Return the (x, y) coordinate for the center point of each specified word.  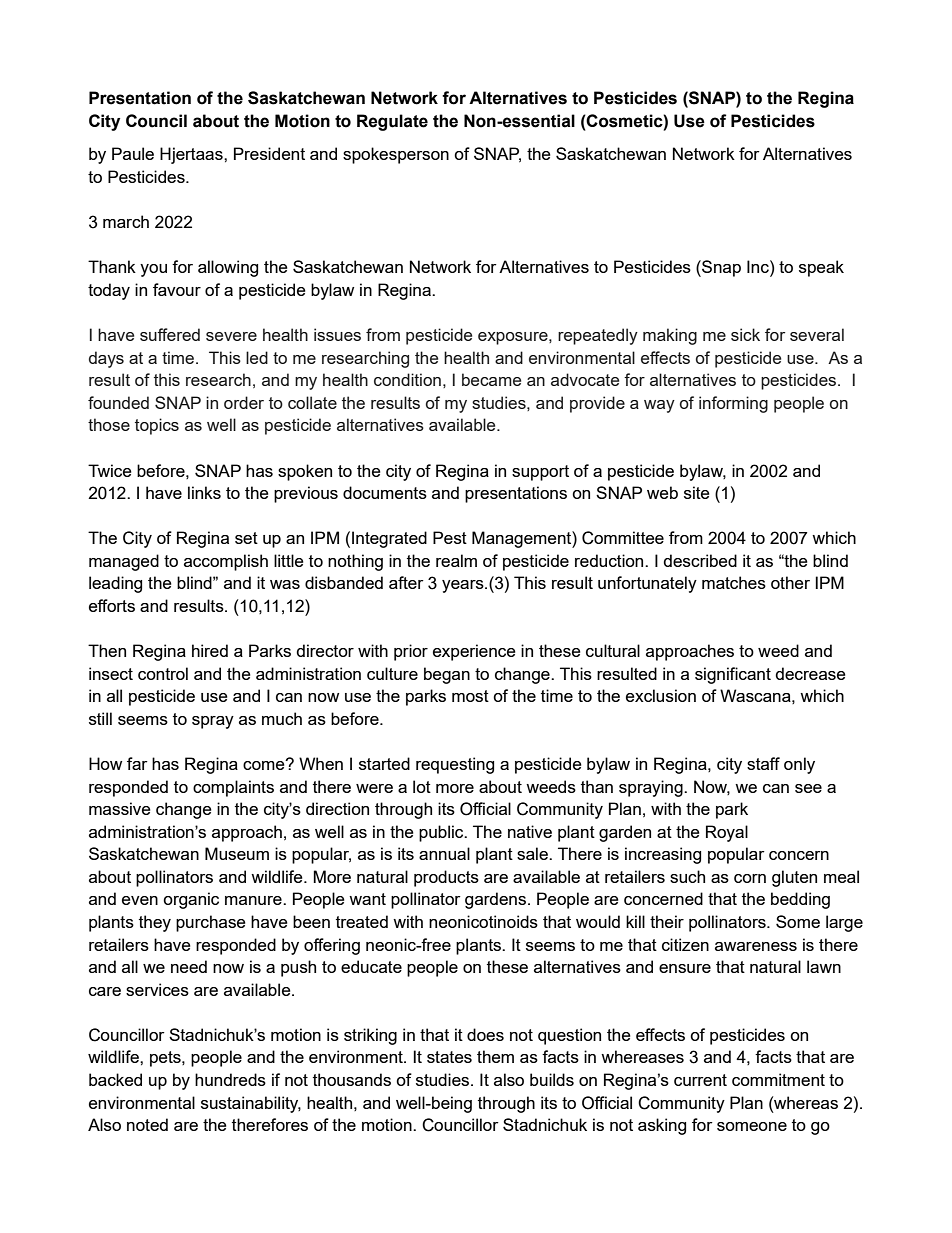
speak (821, 268)
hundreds (230, 1079)
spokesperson (396, 155)
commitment (778, 1079)
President (269, 153)
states (449, 1057)
